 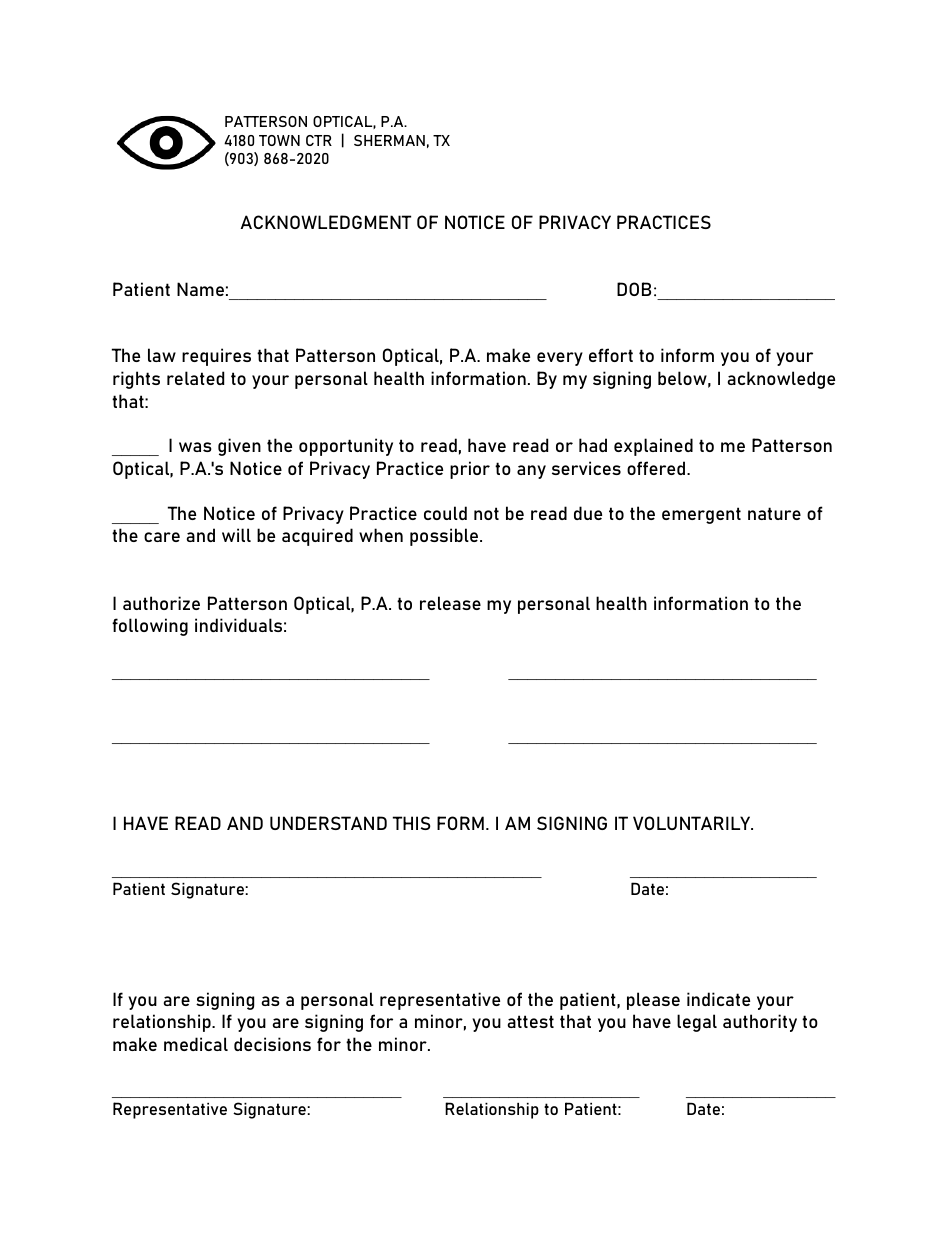 What do you see at coordinates (196, 1044) in the image?
I see `medical` at bounding box center [196, 1044].
